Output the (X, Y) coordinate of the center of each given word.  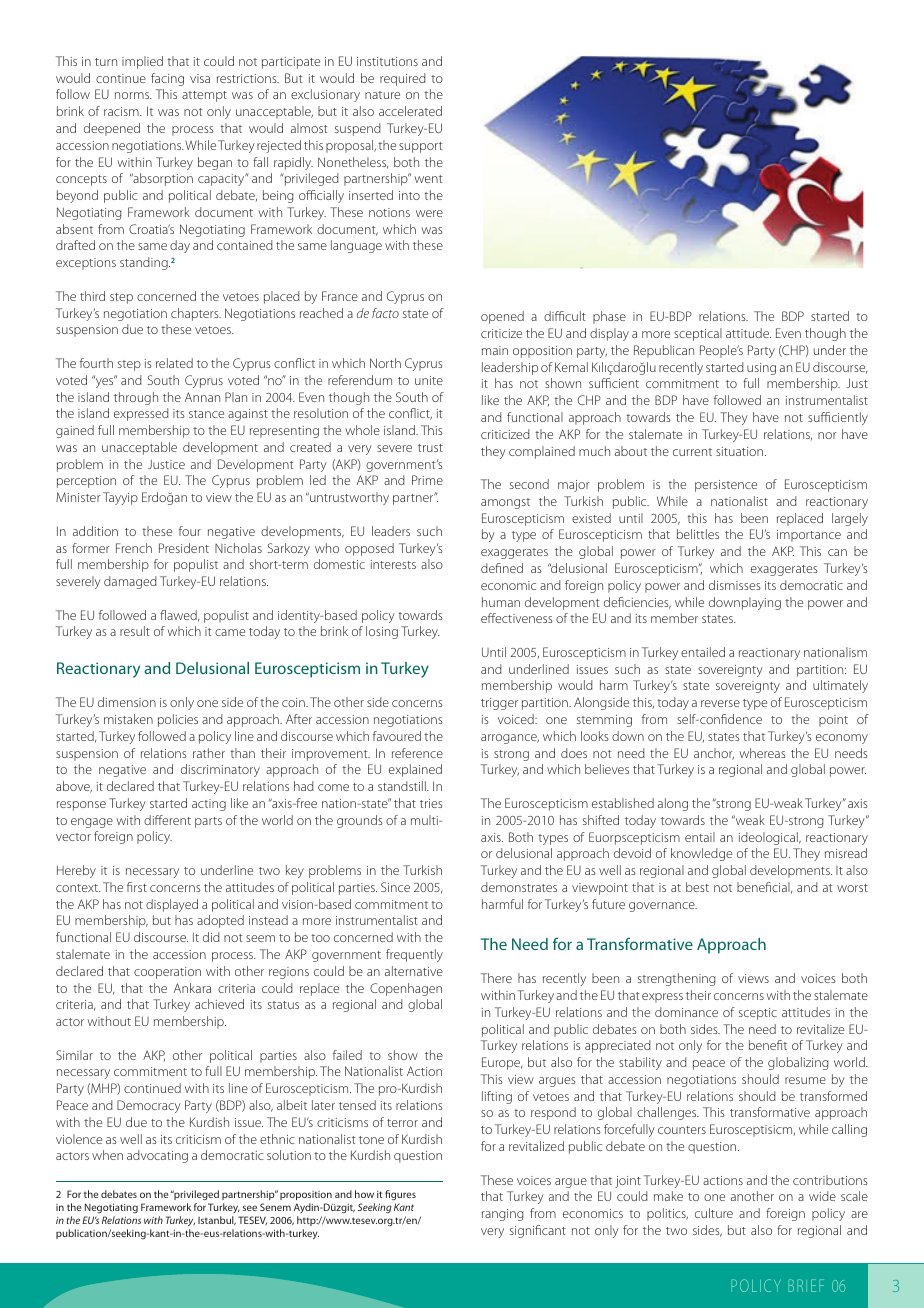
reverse (720, 703)
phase (609, 317)
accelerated (410, 111)
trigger (499, 704)
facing (167, 79)
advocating (157, 1156)
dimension (127, 702)
